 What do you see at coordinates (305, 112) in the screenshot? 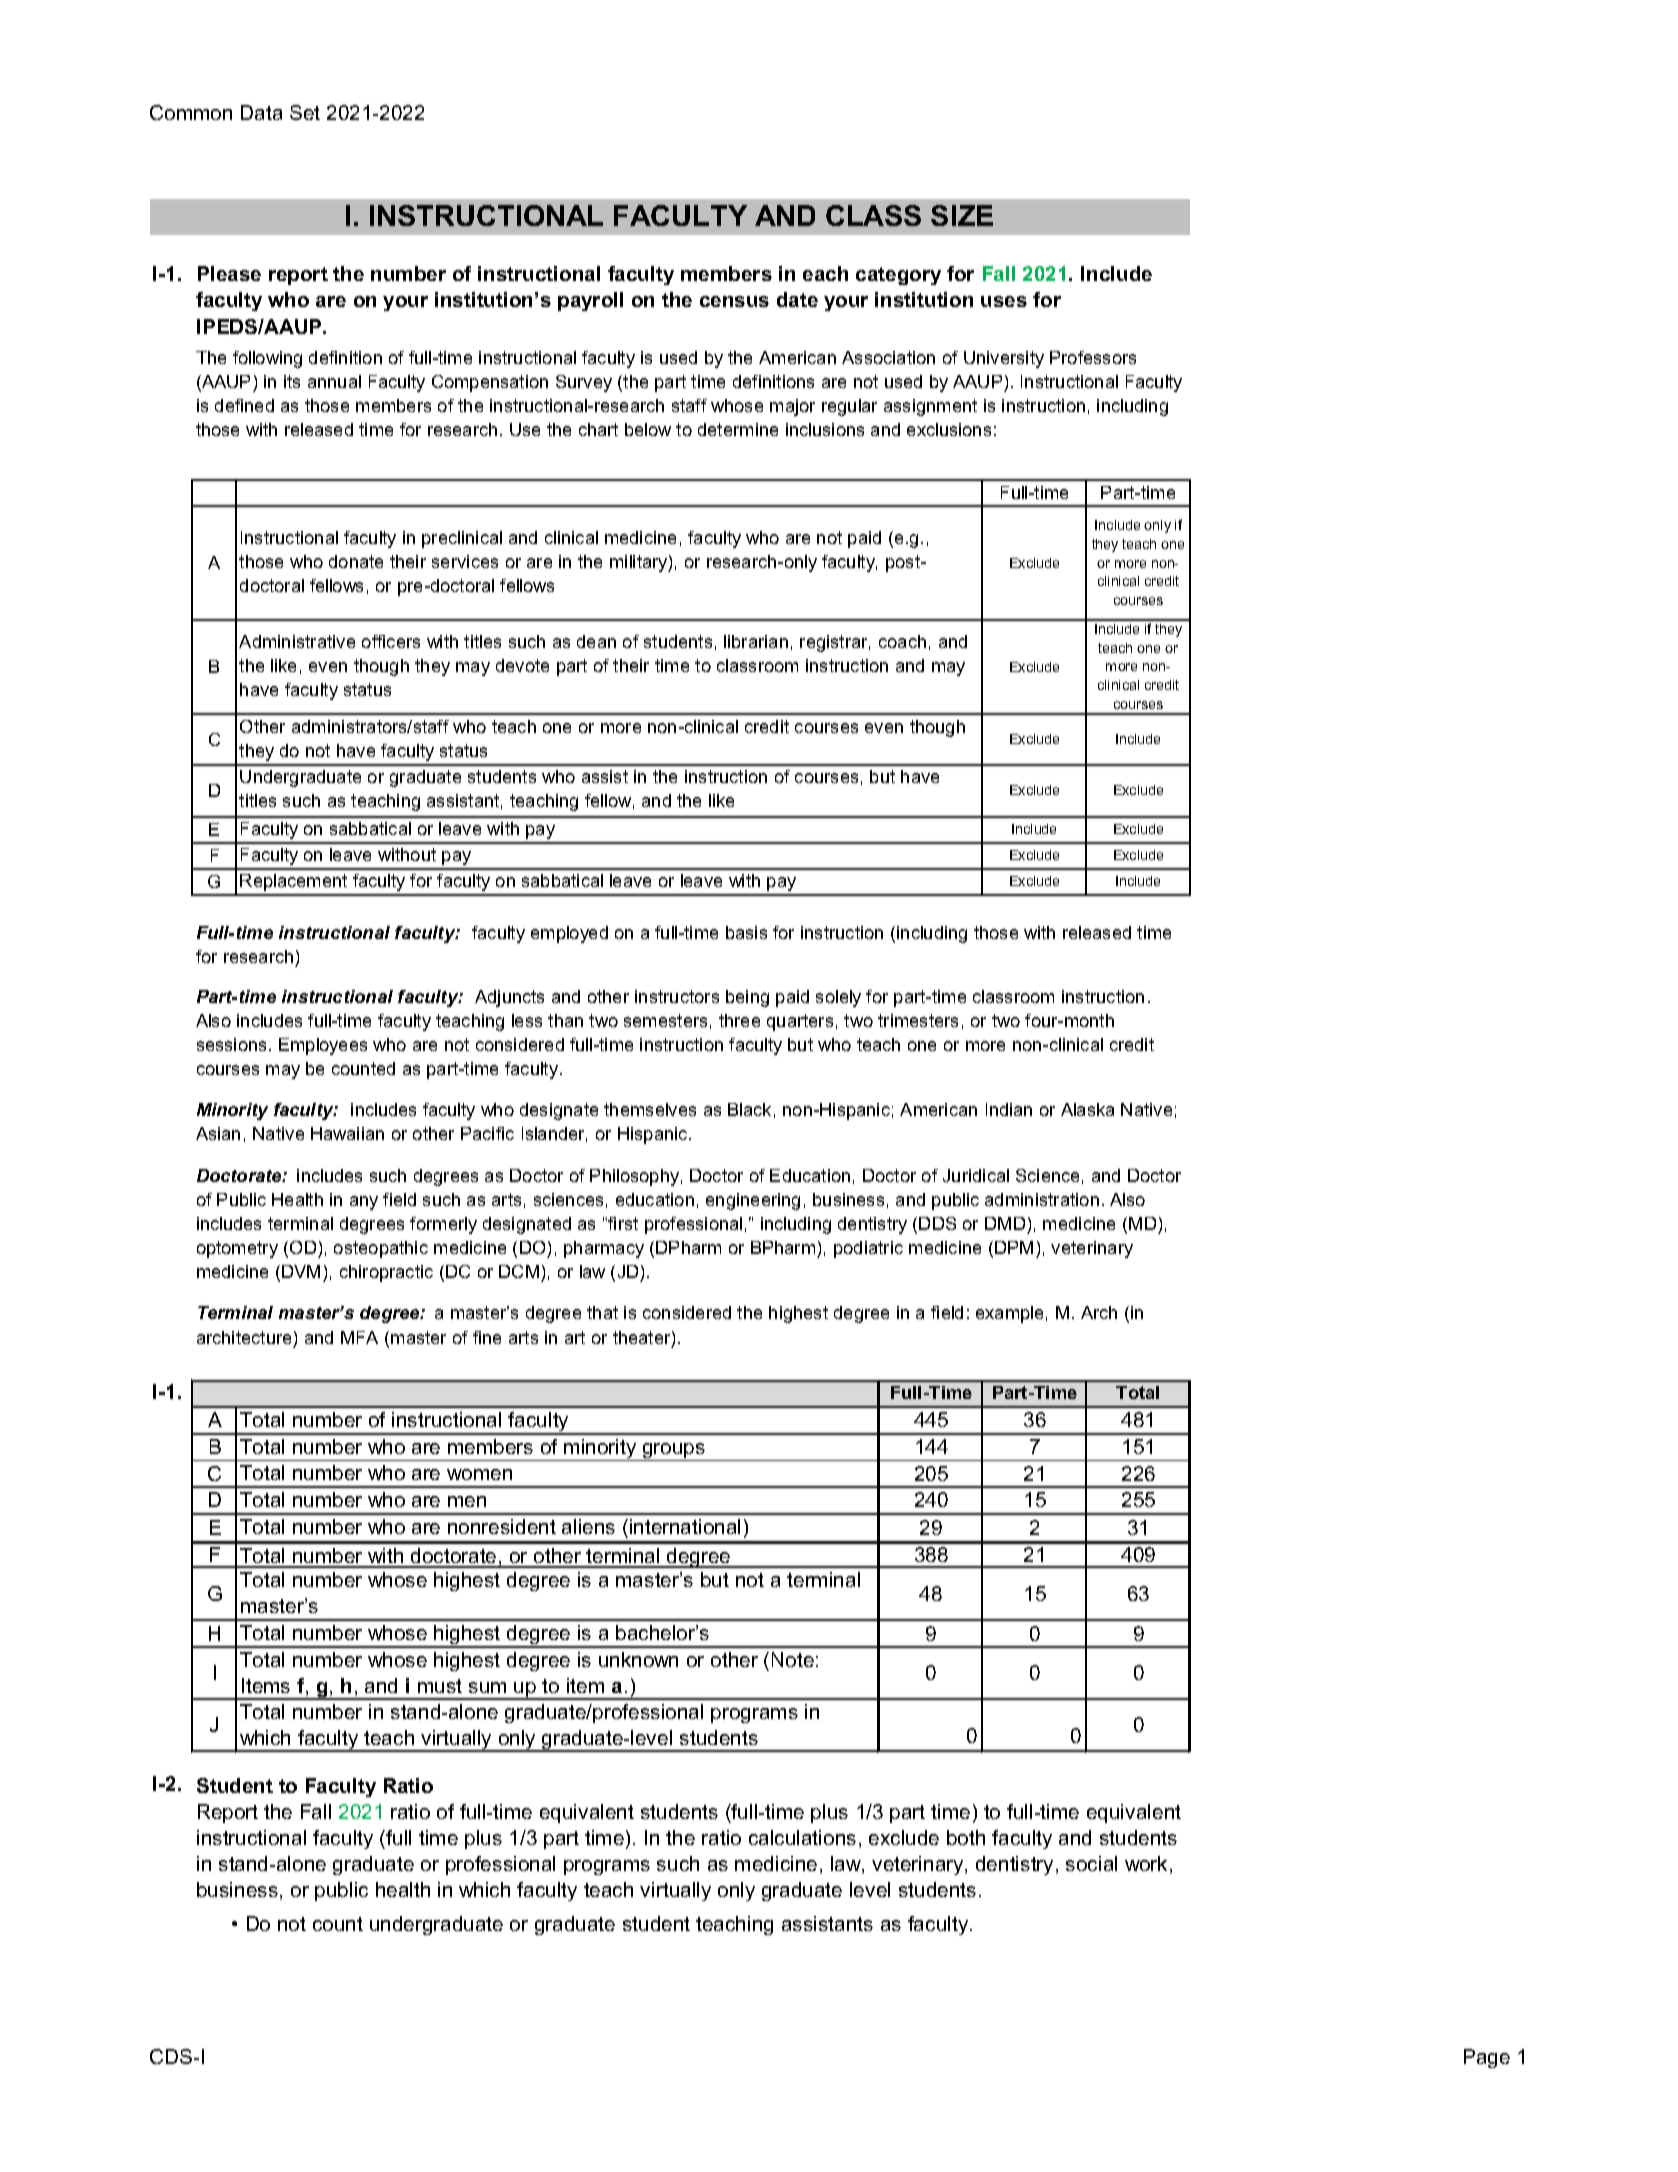
I see `Set` at bounding box center [305, 112].
